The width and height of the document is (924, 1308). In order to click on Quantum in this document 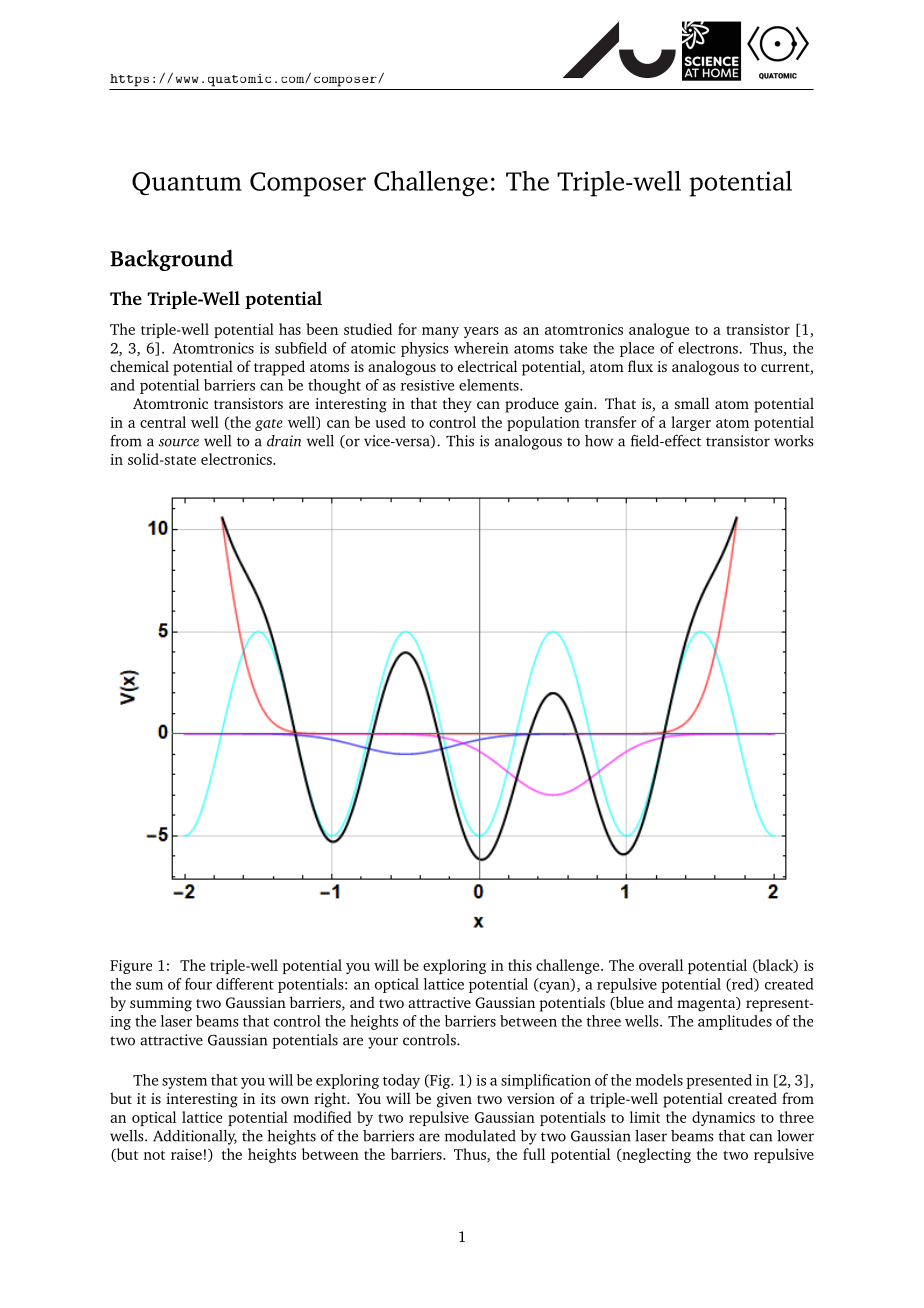, I will do `click(187, 183)`.
